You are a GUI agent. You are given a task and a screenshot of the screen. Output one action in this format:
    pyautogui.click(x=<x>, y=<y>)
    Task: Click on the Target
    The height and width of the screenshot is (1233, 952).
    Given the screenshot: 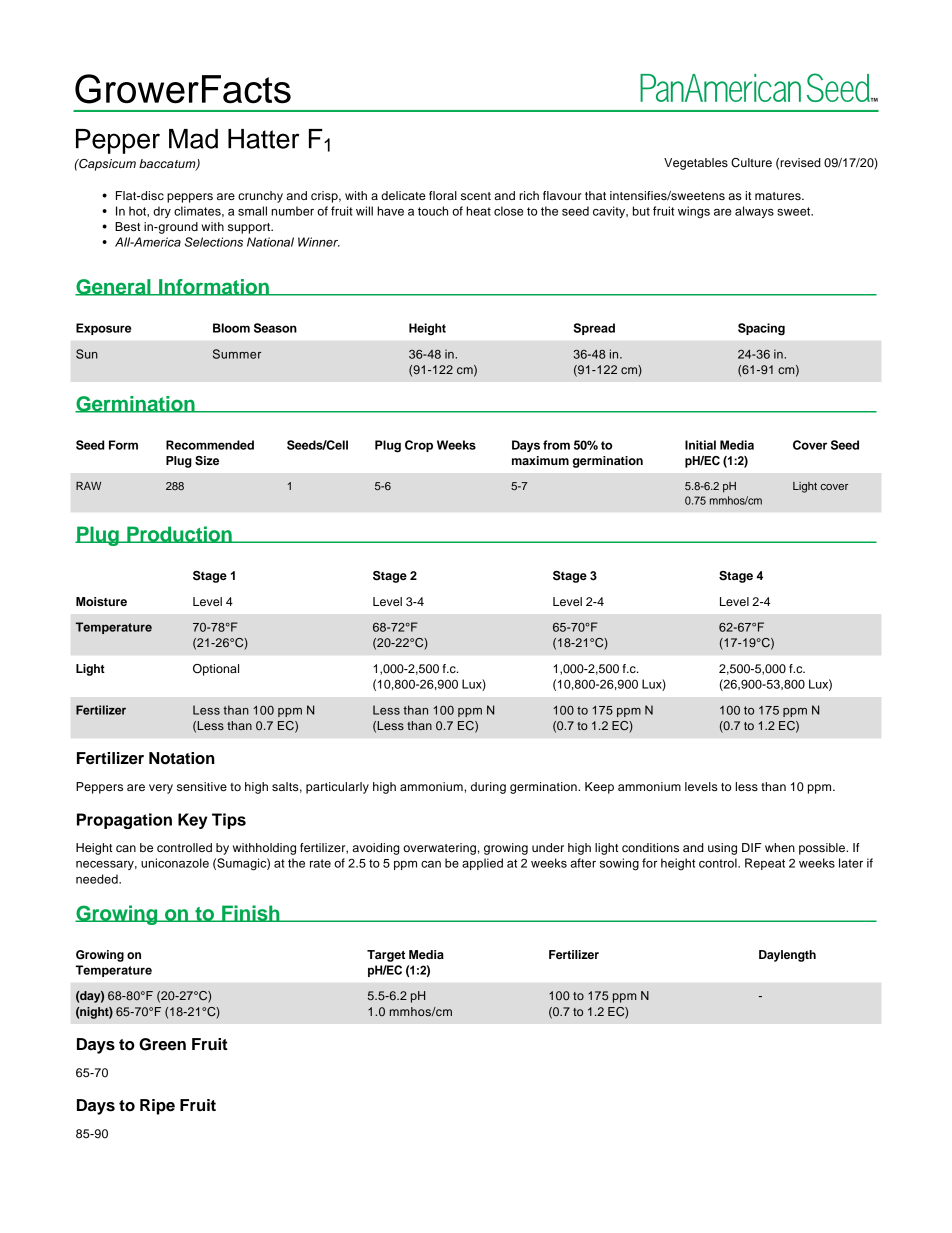 What is the action you would take?
    pyautogui.click(x=386, y=956)
